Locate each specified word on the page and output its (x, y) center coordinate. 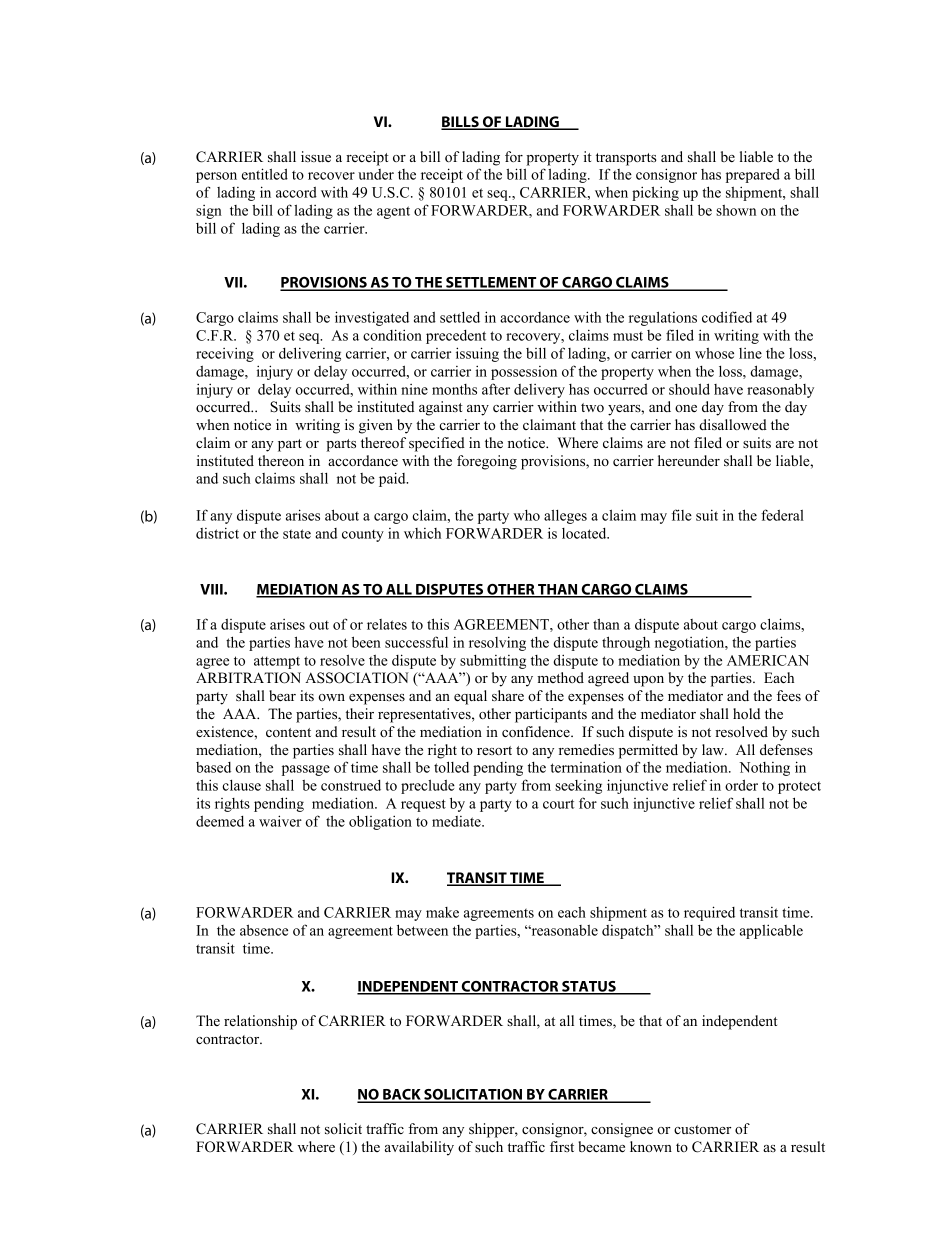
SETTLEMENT (491, 284)
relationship (260, 1022)
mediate (457, 821)
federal (782, 515)
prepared (753, 175)
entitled (265, 174)
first (562, 1146)
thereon (281, 460)
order (741, 785)
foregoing (487, 462)
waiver (280, 821)
